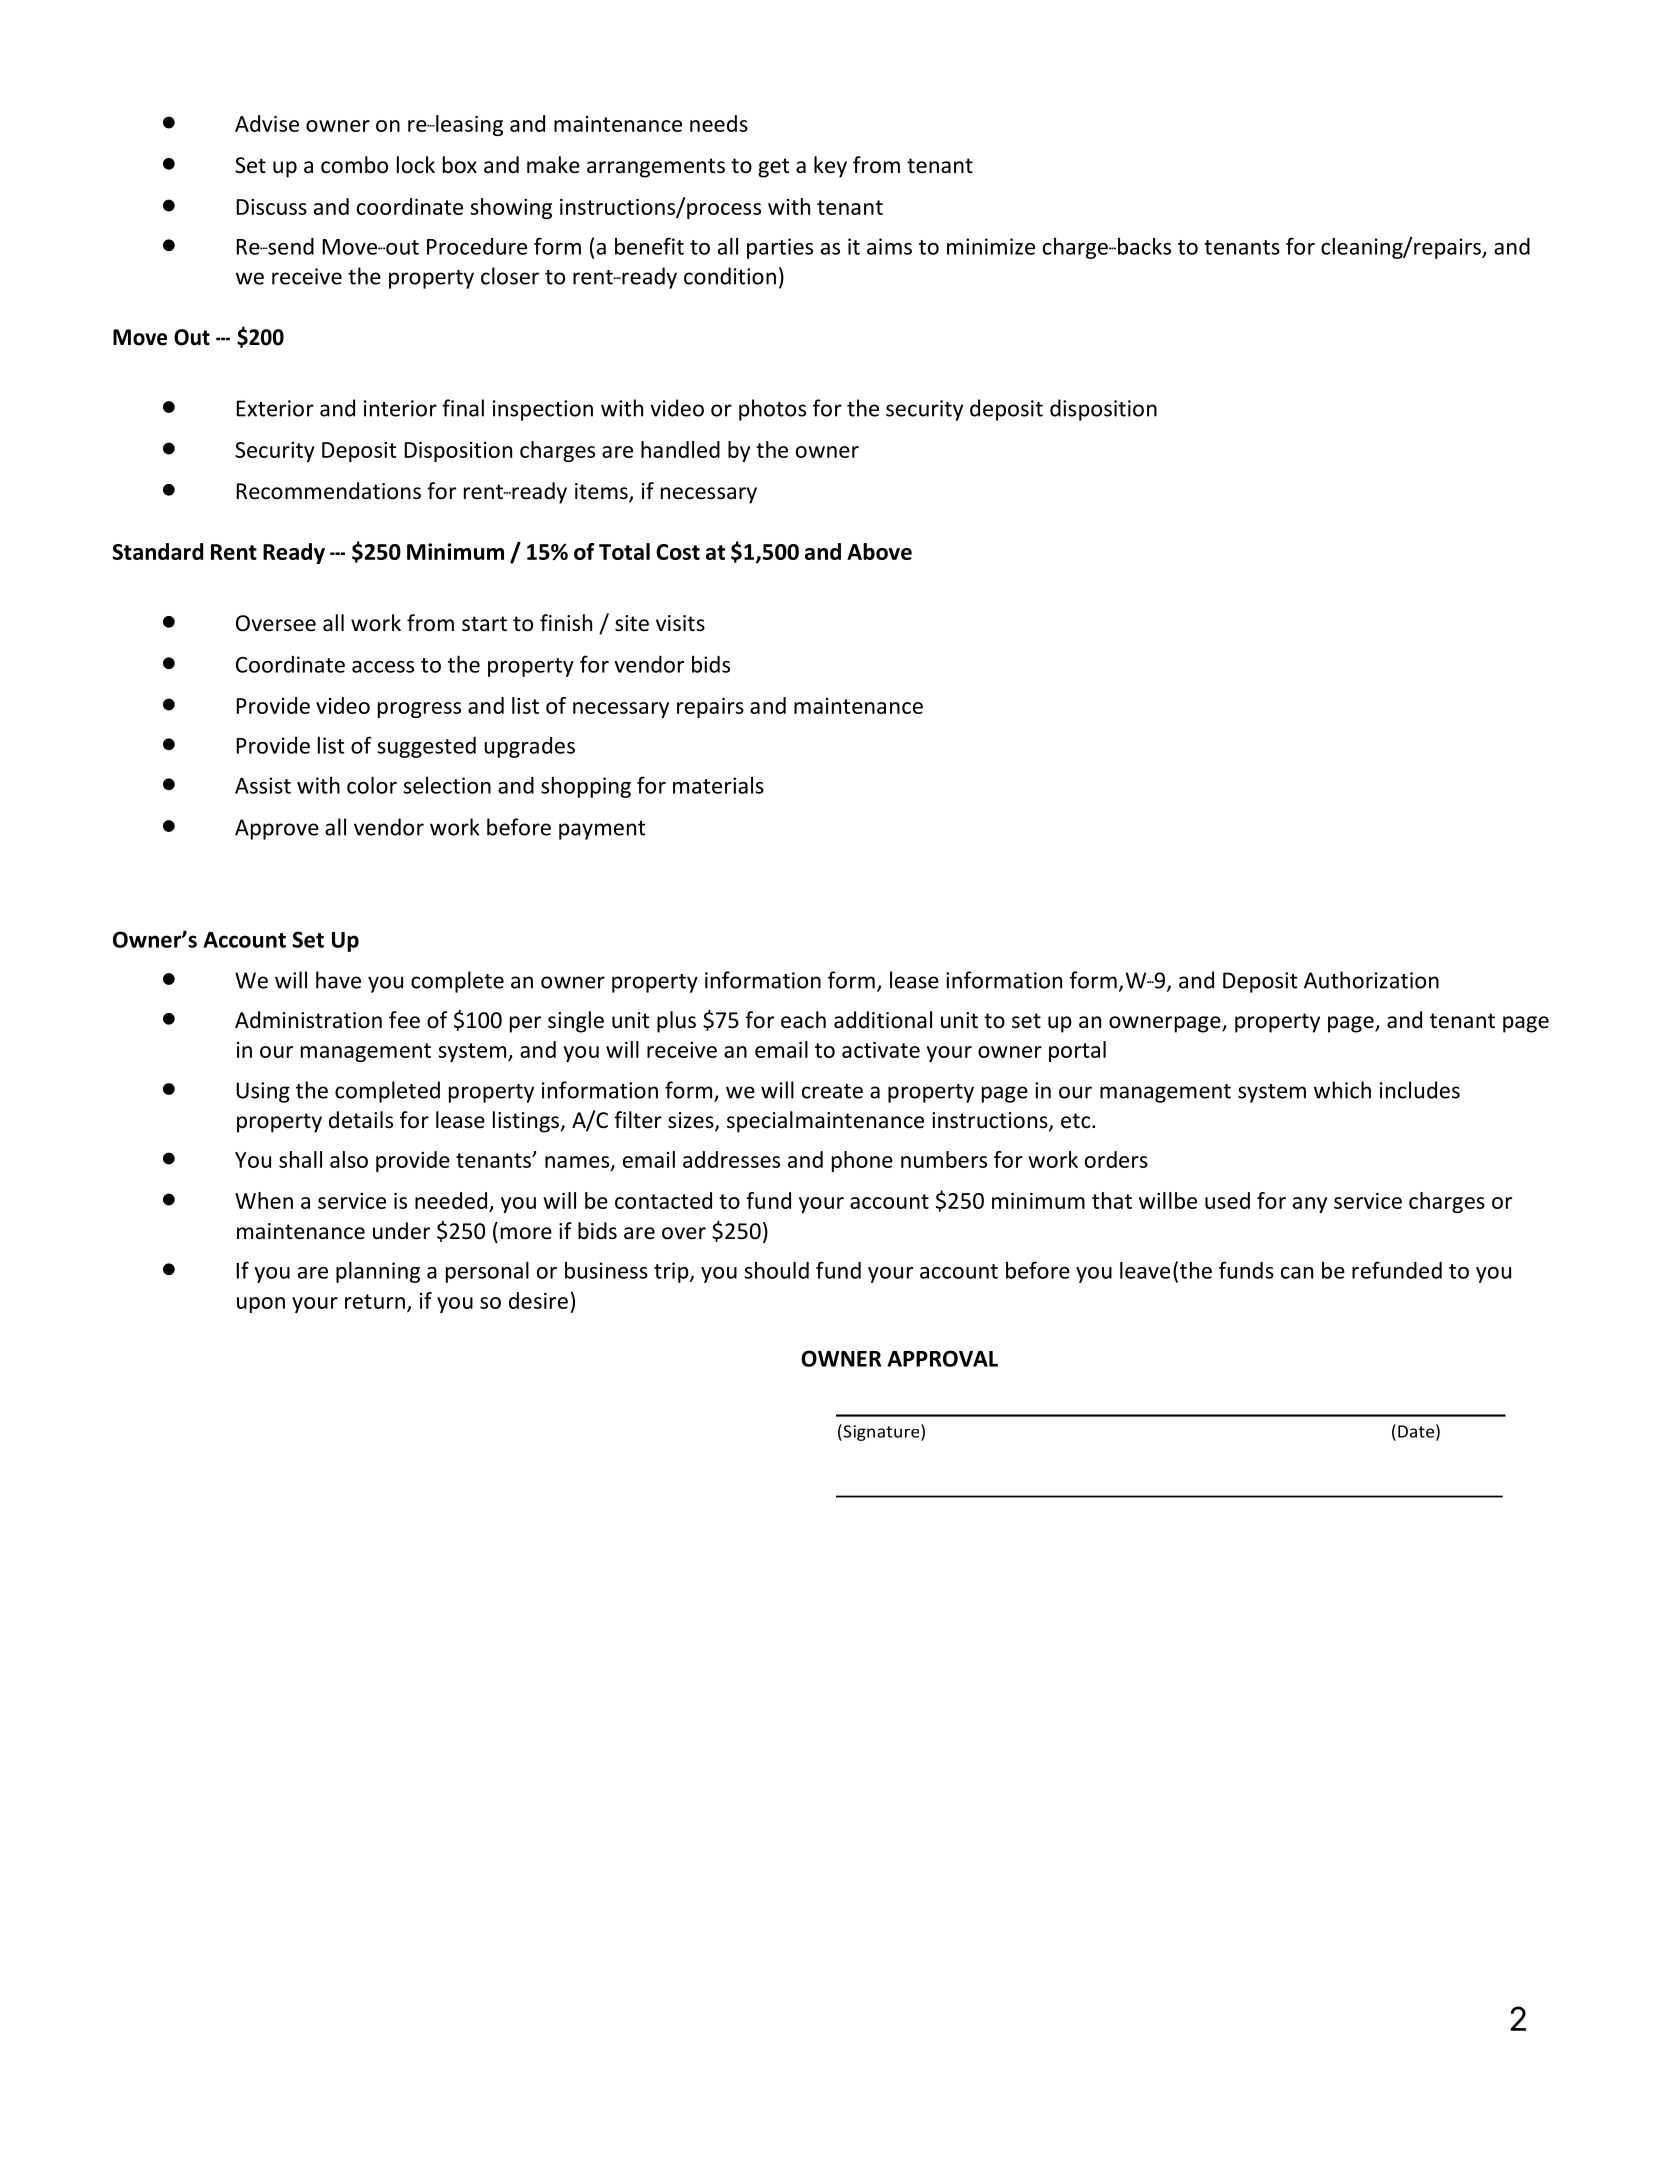 This screenshot has height=2164, width=1672. Describe the element at coordinates (773, 168) in the screenshot. I see `get` at that location.
